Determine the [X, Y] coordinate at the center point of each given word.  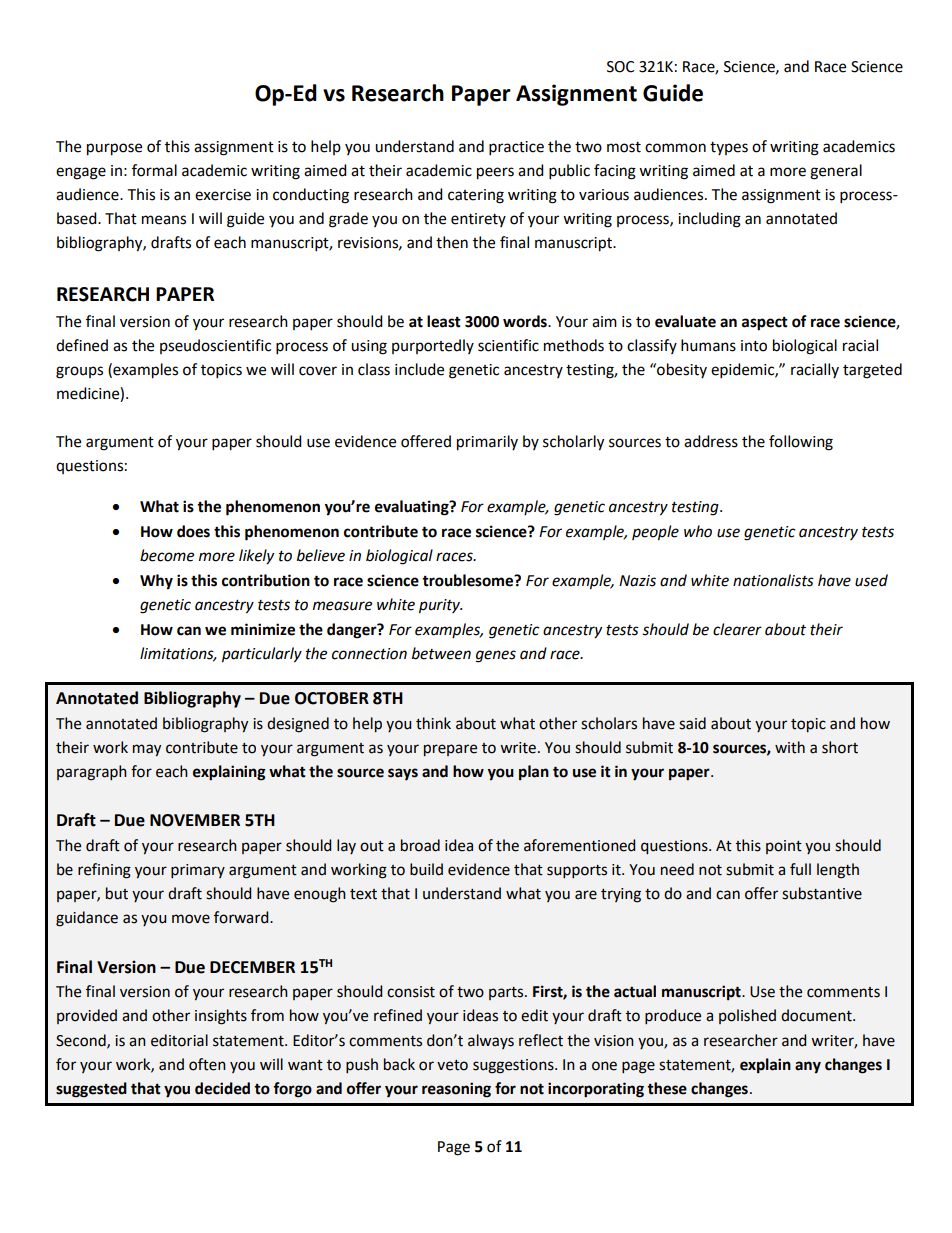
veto [452, 1065]
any [808, 1067]
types [729, 148]
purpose [114, 149]
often [207, 1064]
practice [516, 148]
